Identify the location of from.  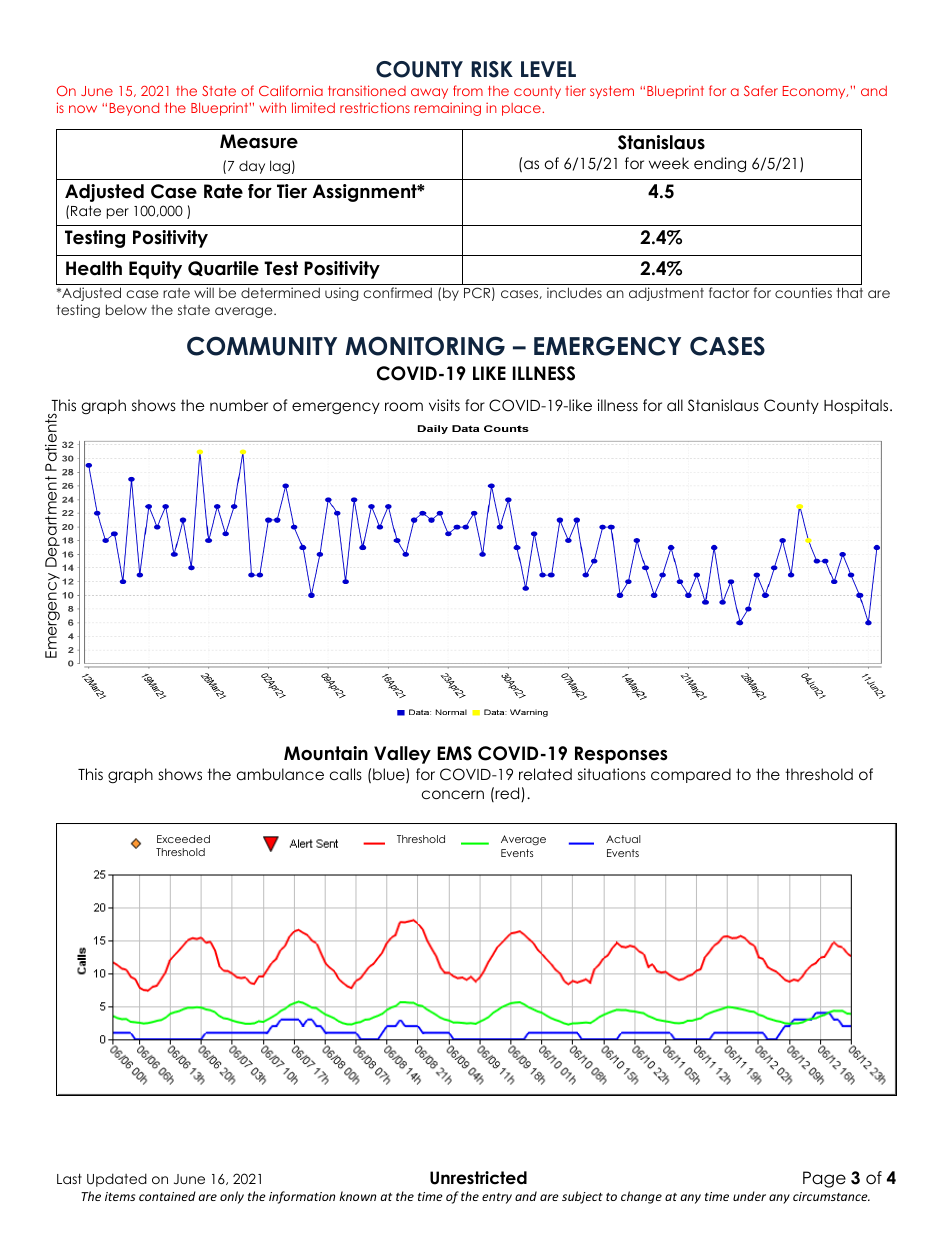
(468, 90).
